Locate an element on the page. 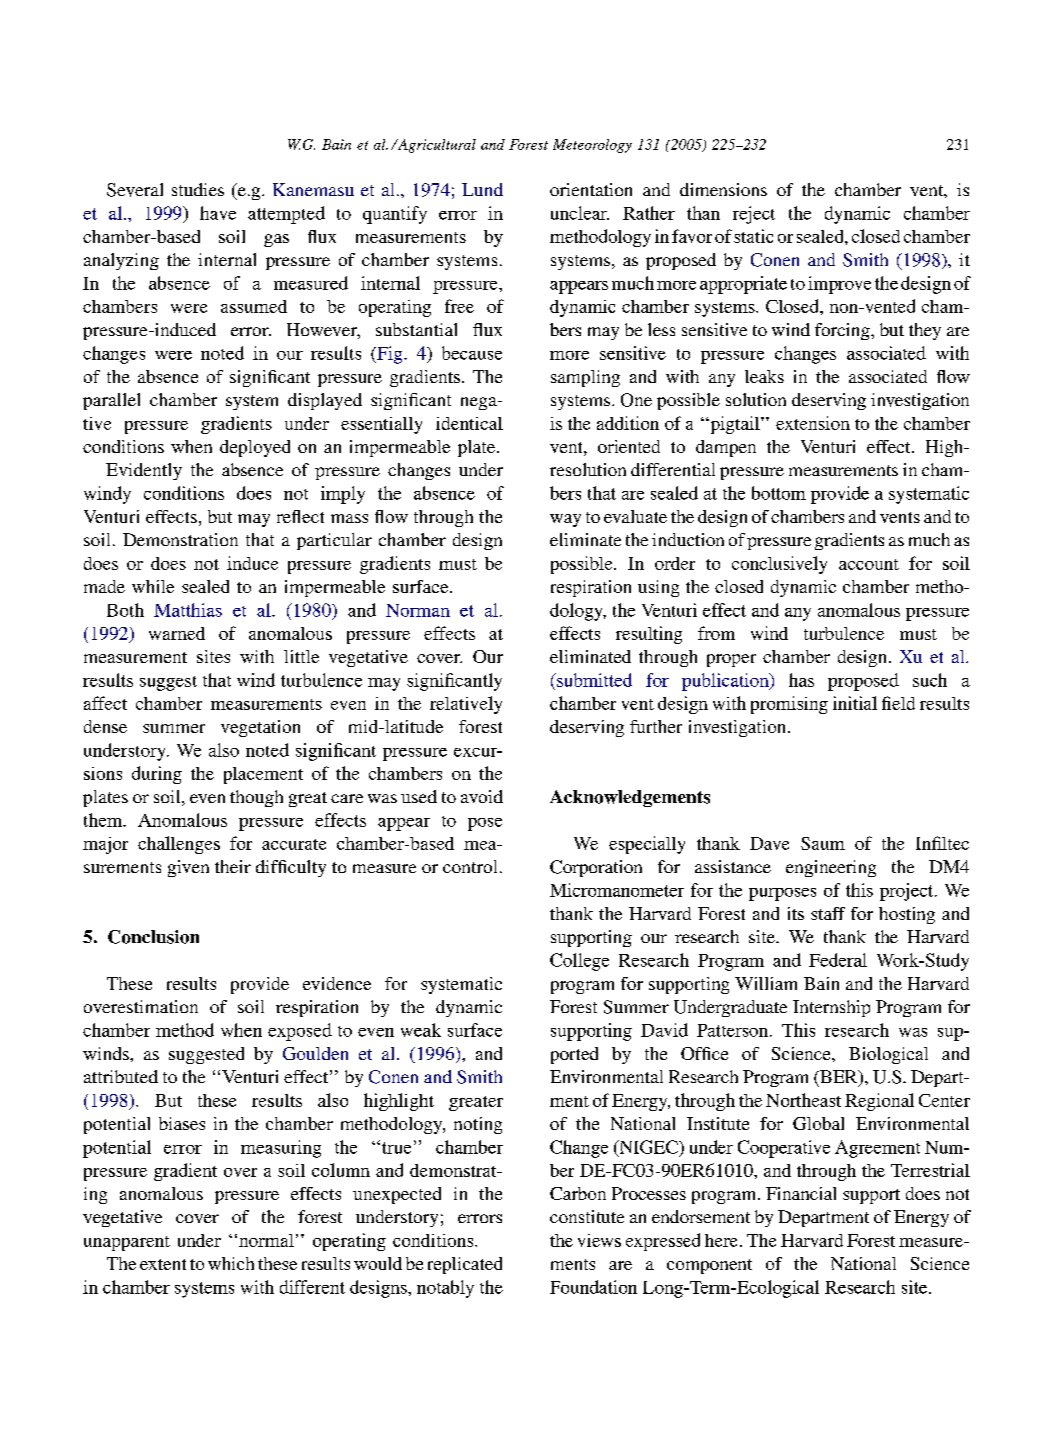 Image resolution: width=1062 pixels, height=1451 pixels. reject is located at coordinates (754, 215).
